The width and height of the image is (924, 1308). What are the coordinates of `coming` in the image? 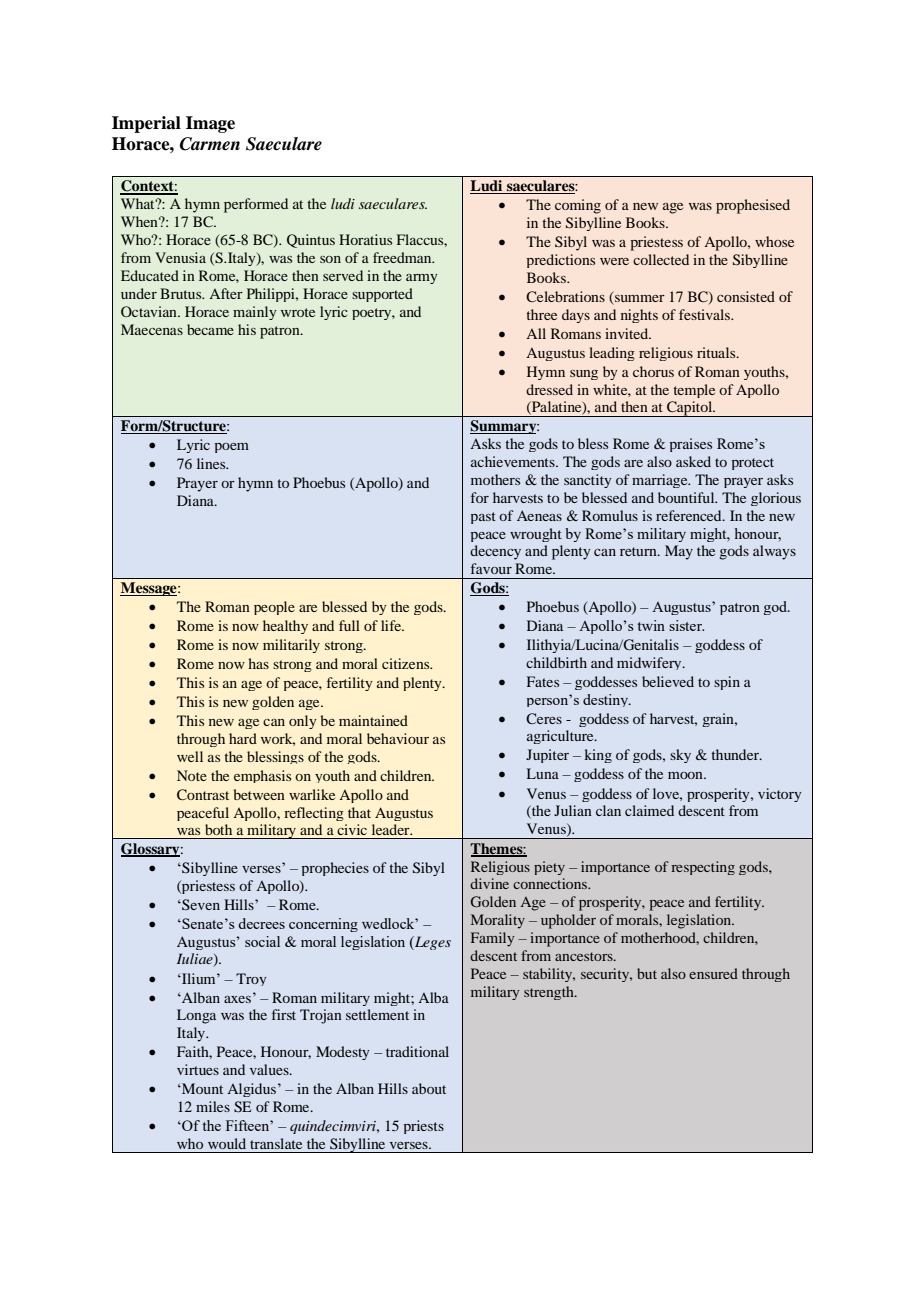 It's located at (578, 206).
